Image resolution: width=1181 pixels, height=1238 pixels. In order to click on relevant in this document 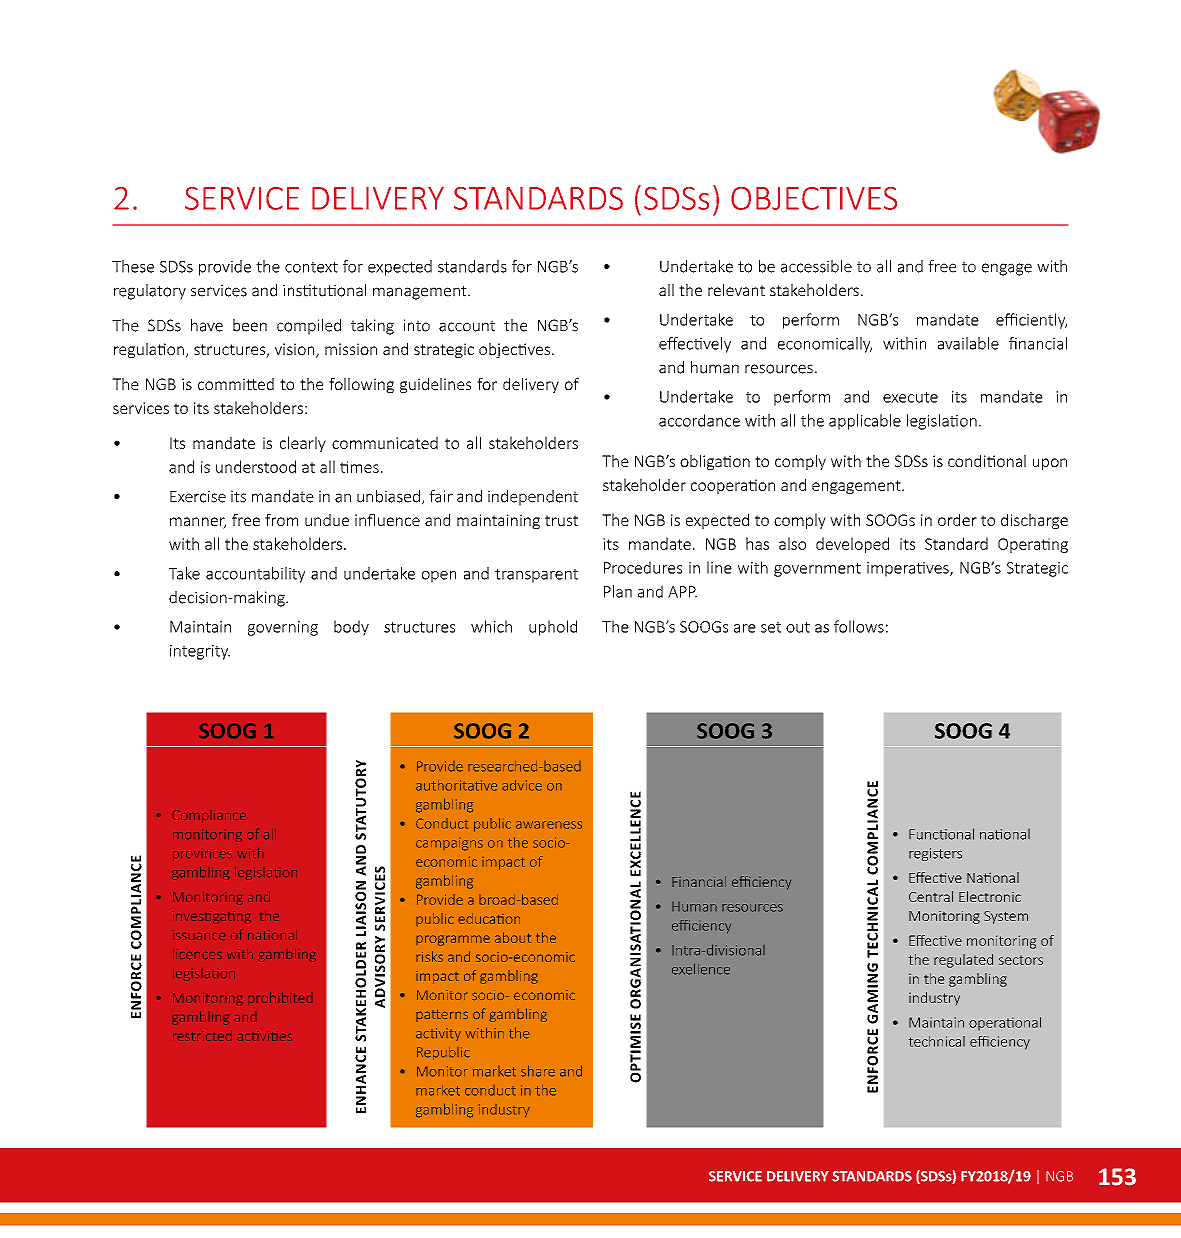, I will do `click(736, 290)`.
